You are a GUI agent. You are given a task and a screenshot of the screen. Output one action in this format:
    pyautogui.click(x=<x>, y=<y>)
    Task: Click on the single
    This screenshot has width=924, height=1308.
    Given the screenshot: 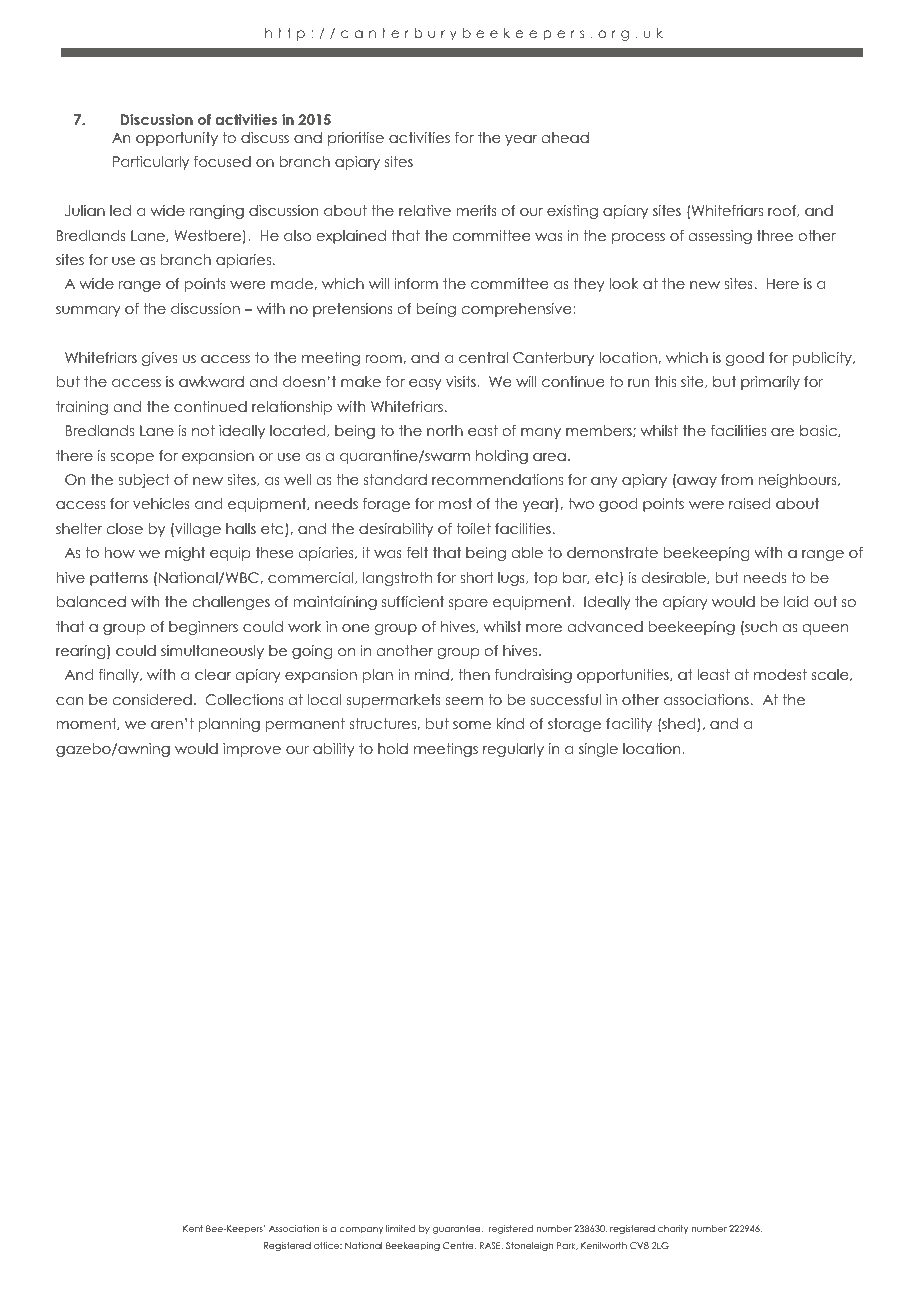 What is the action you would take?
    pyautogui.click(x=598, y=750)
